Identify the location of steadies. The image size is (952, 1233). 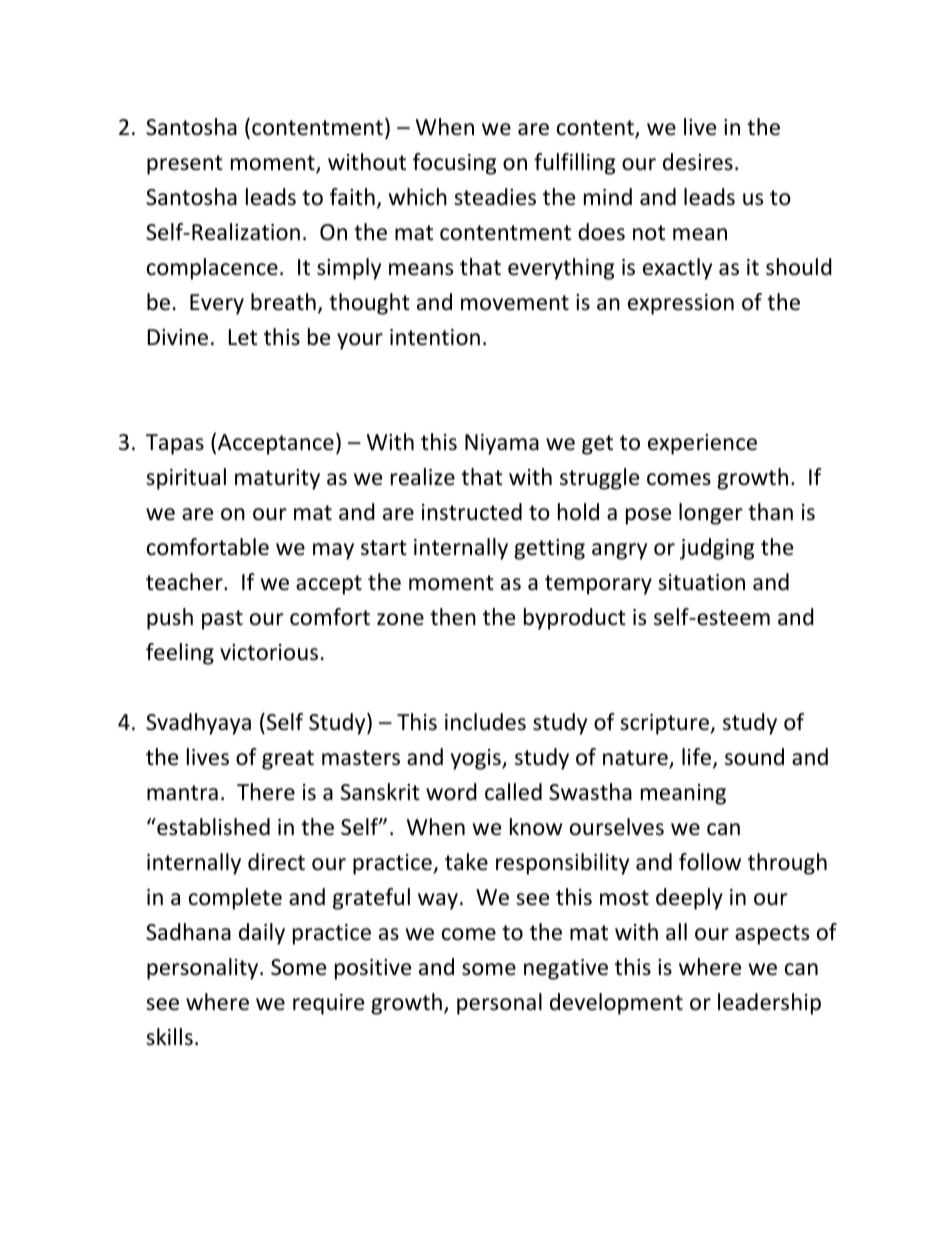
(495, 197).
